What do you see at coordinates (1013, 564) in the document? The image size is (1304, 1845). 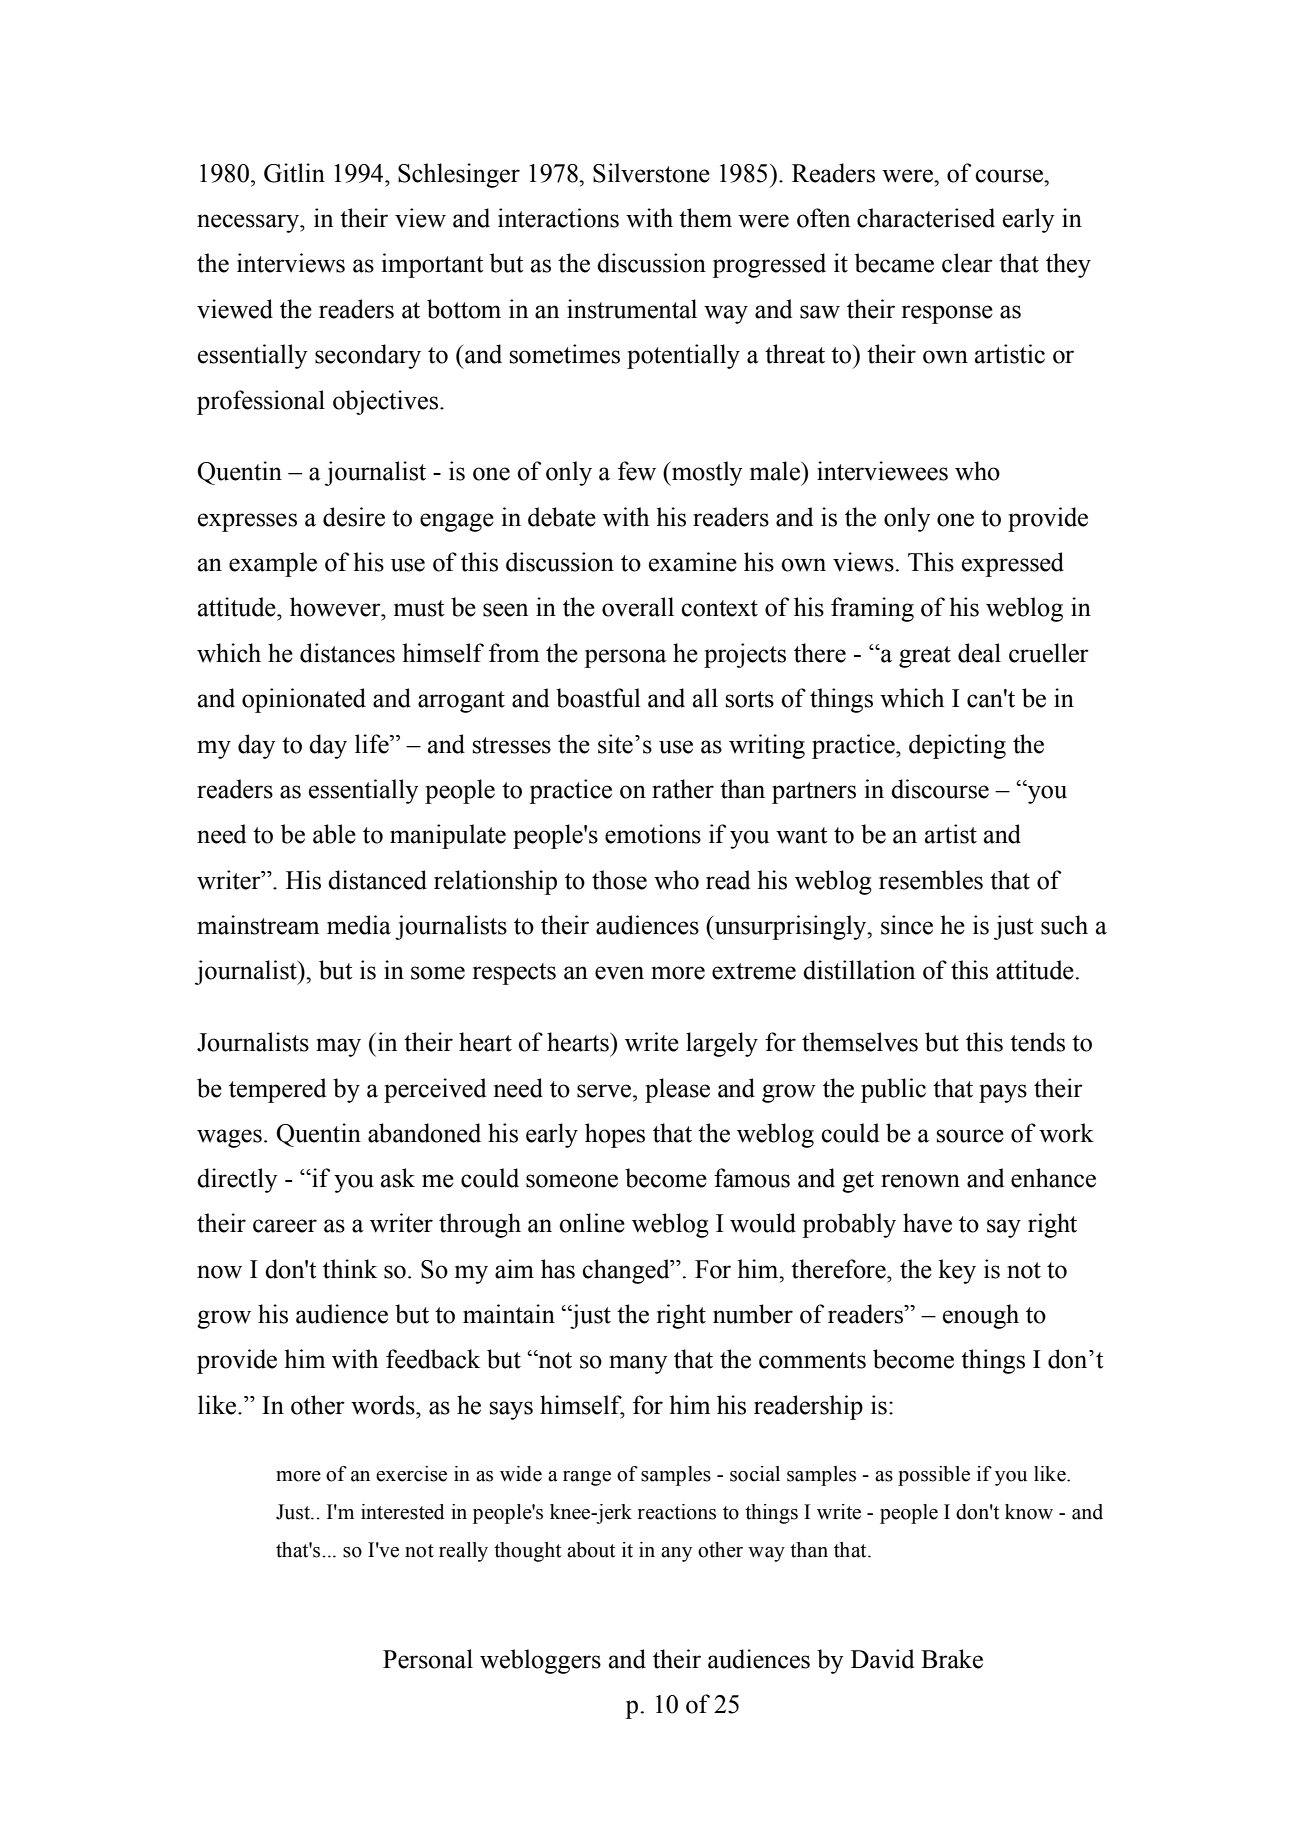 I see `expressed` at bounding box center [1013, 564].
